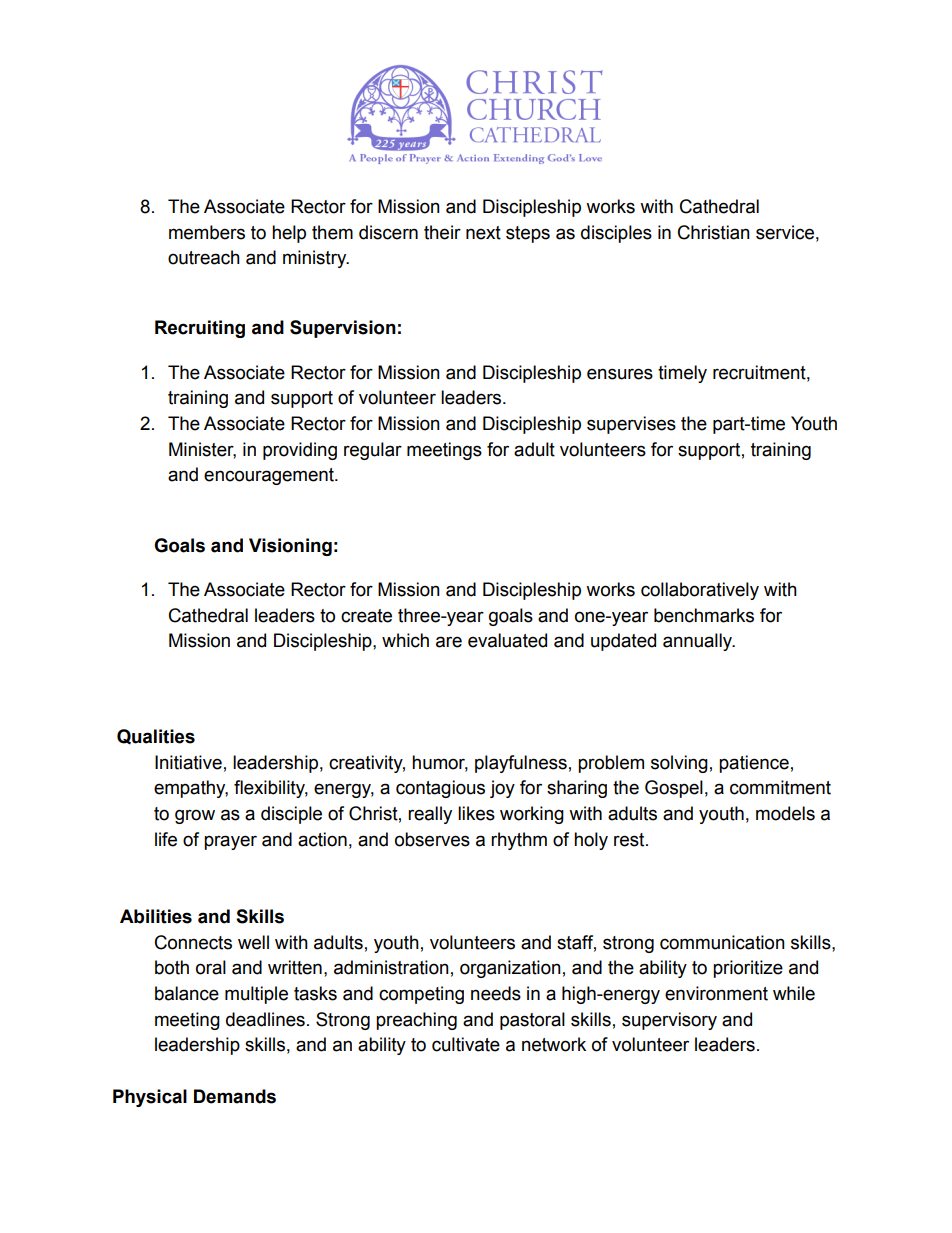  What do you see at coordinates (631, 425) in the screenshot?
I see `supervises` at bounding box center [631, 425].
